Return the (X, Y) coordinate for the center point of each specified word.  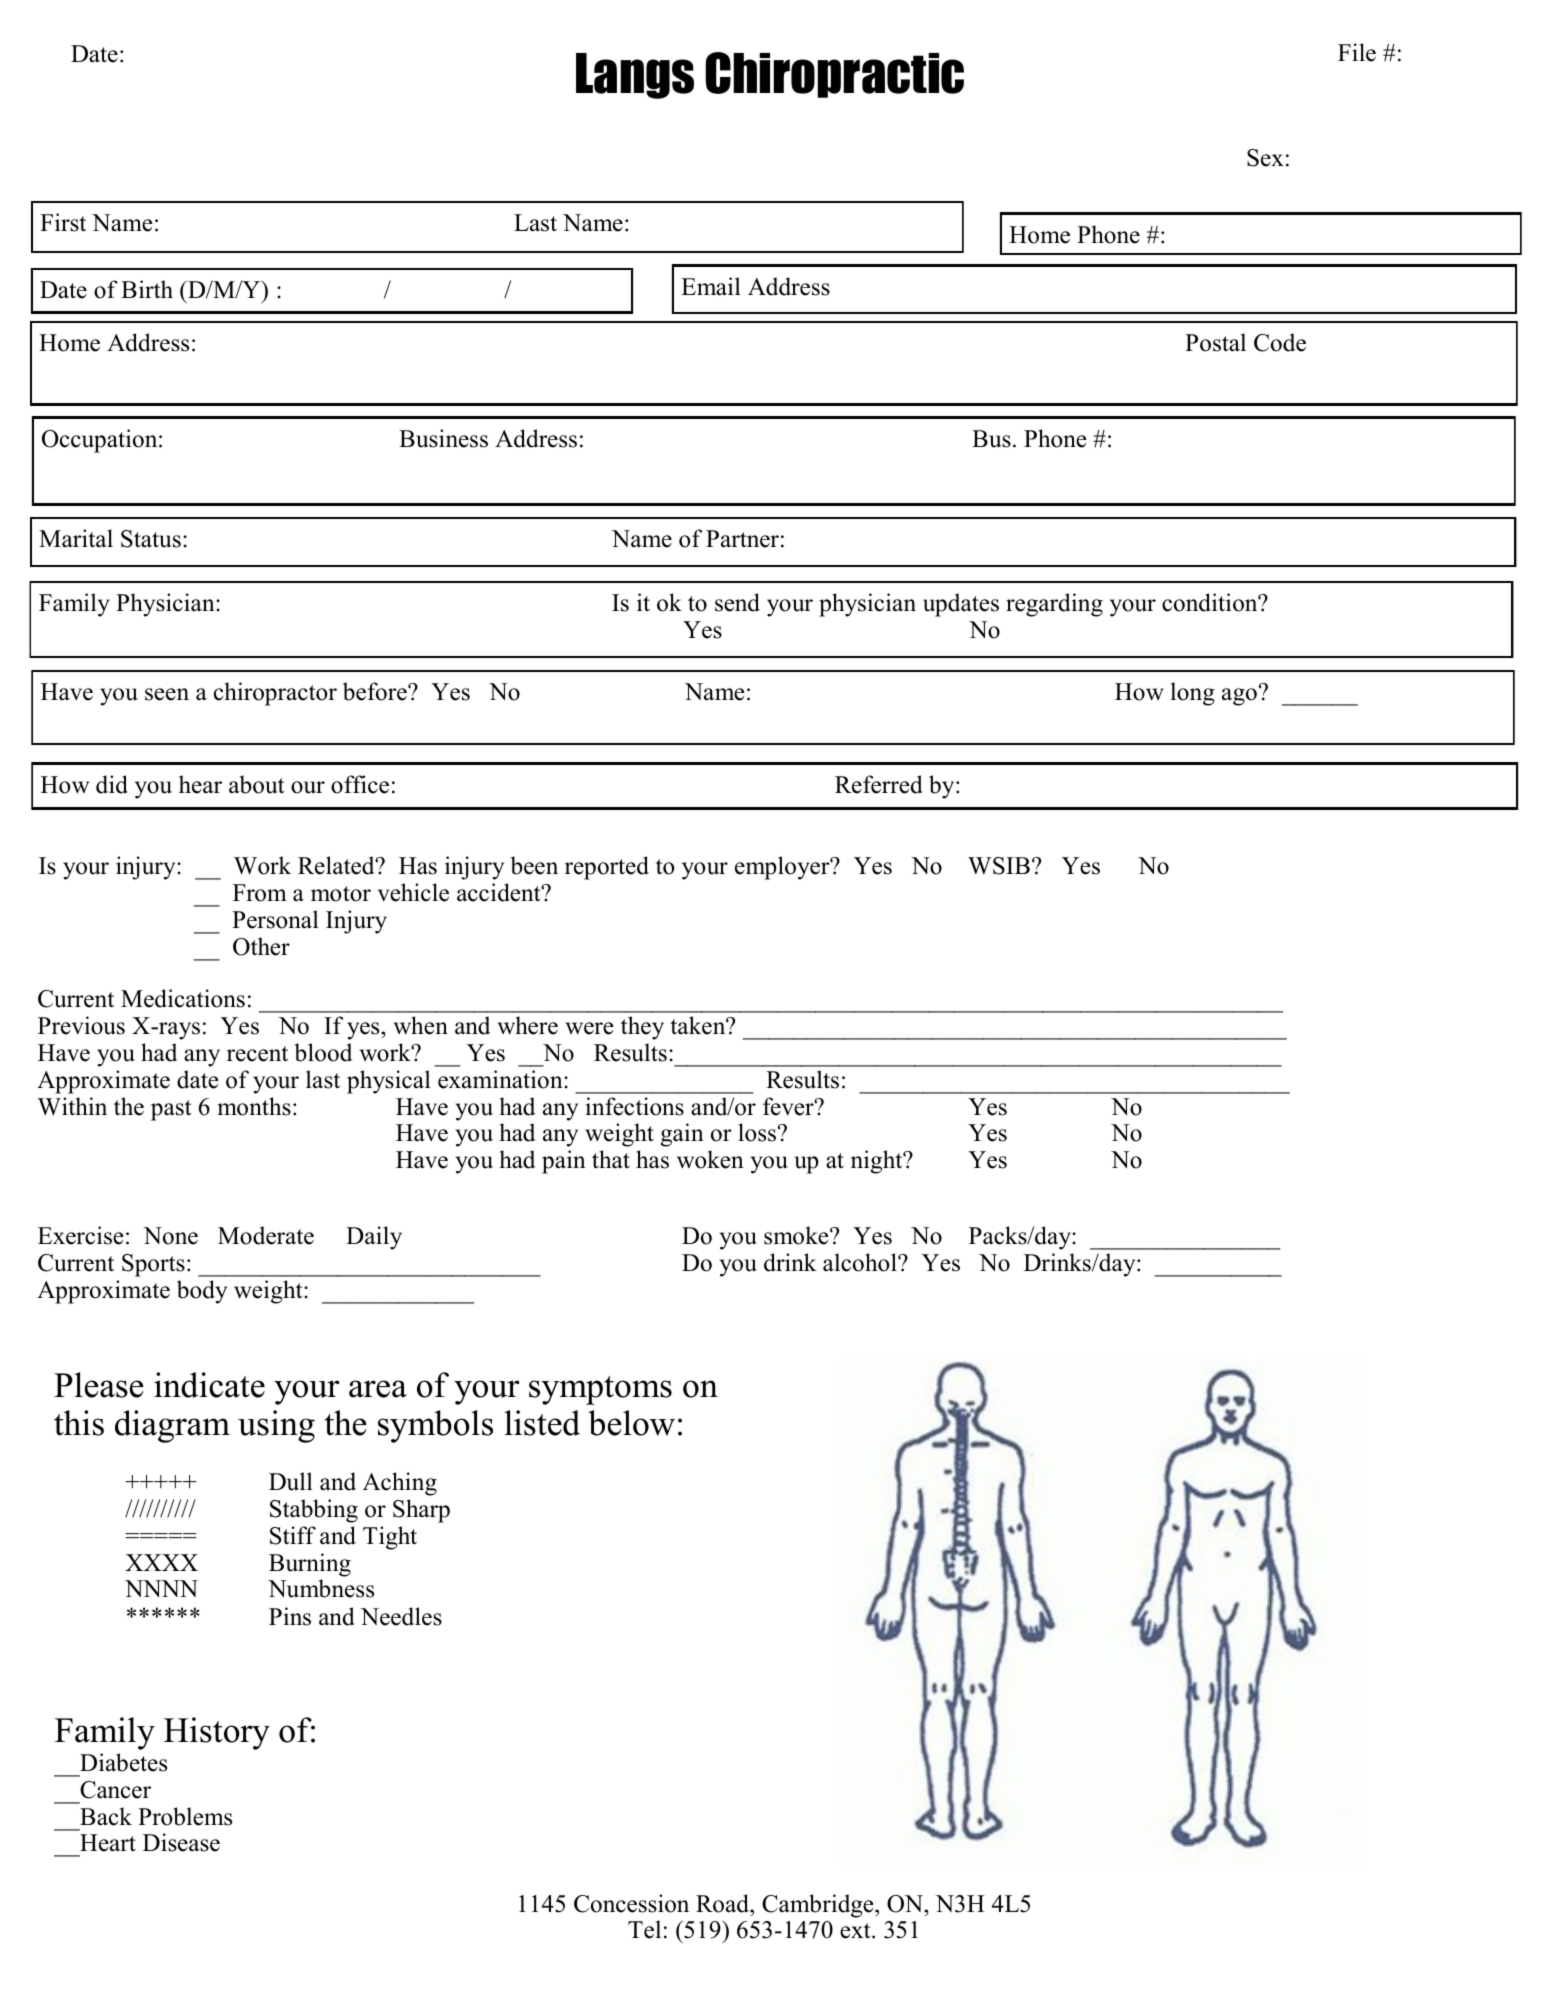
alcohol (861, 1262)
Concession (631, 1903)
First (63, 222)
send (737, 602)
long (1193, 694)
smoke (797, 1235)
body (202, 1292)
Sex (1265, 158)
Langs (635, 76)
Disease (181, 1842)
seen (167, 694)
